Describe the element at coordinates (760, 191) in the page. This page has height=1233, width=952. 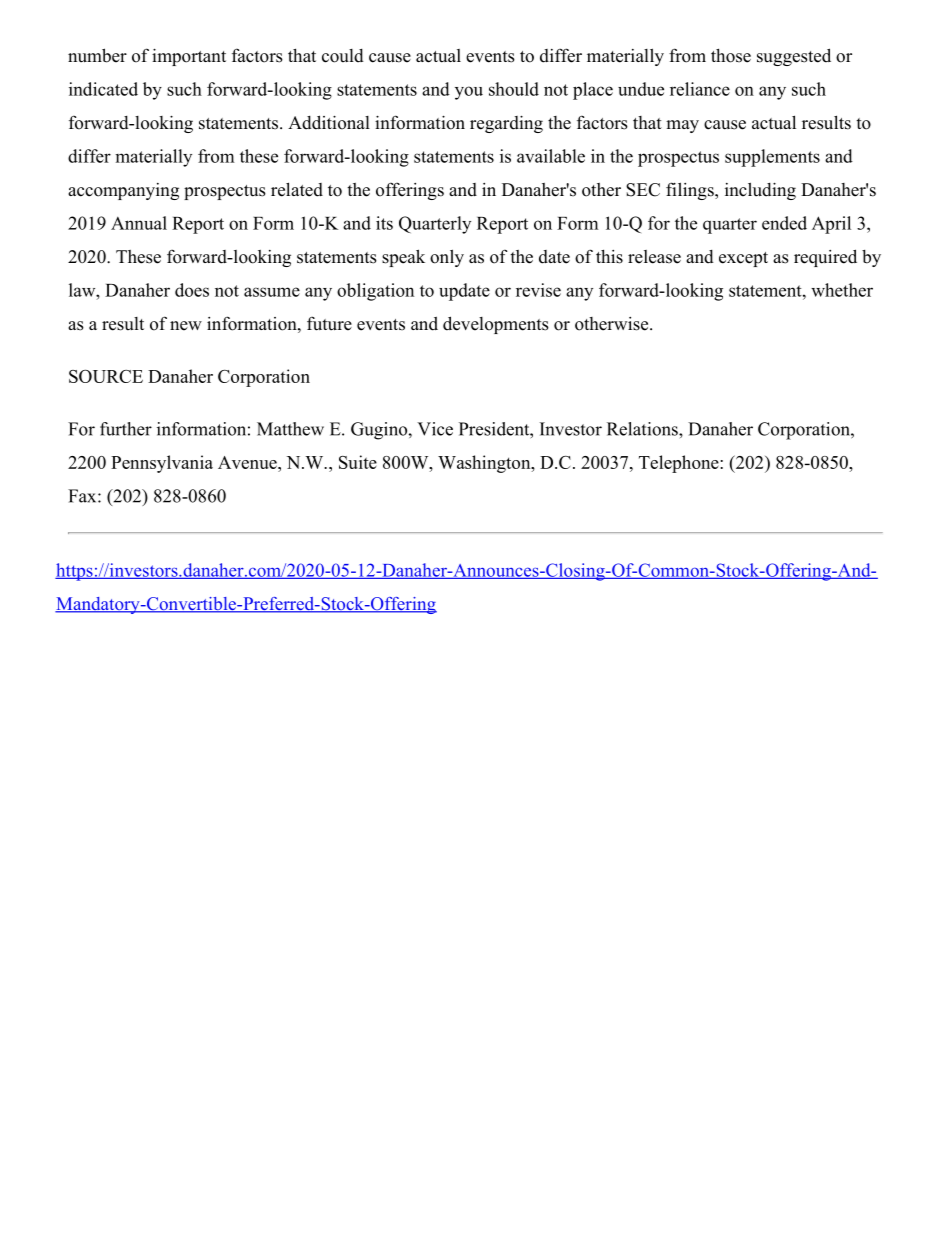
I see `including` at that location.
